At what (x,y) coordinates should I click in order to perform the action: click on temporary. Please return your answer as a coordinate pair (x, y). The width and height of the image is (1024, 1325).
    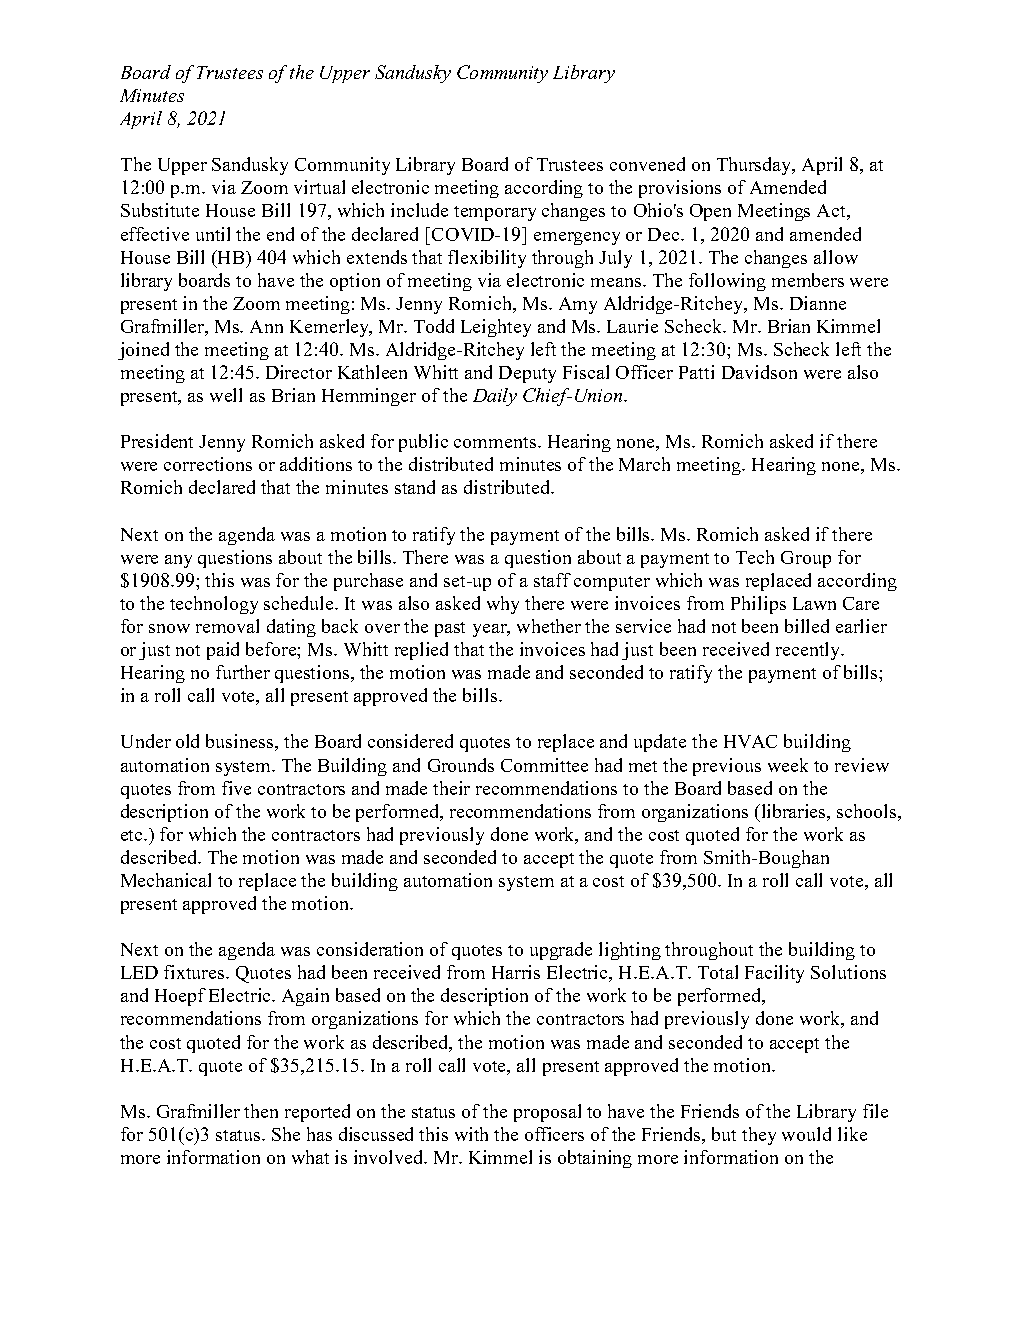
    Looking at the image, I should click on (495, 213).
